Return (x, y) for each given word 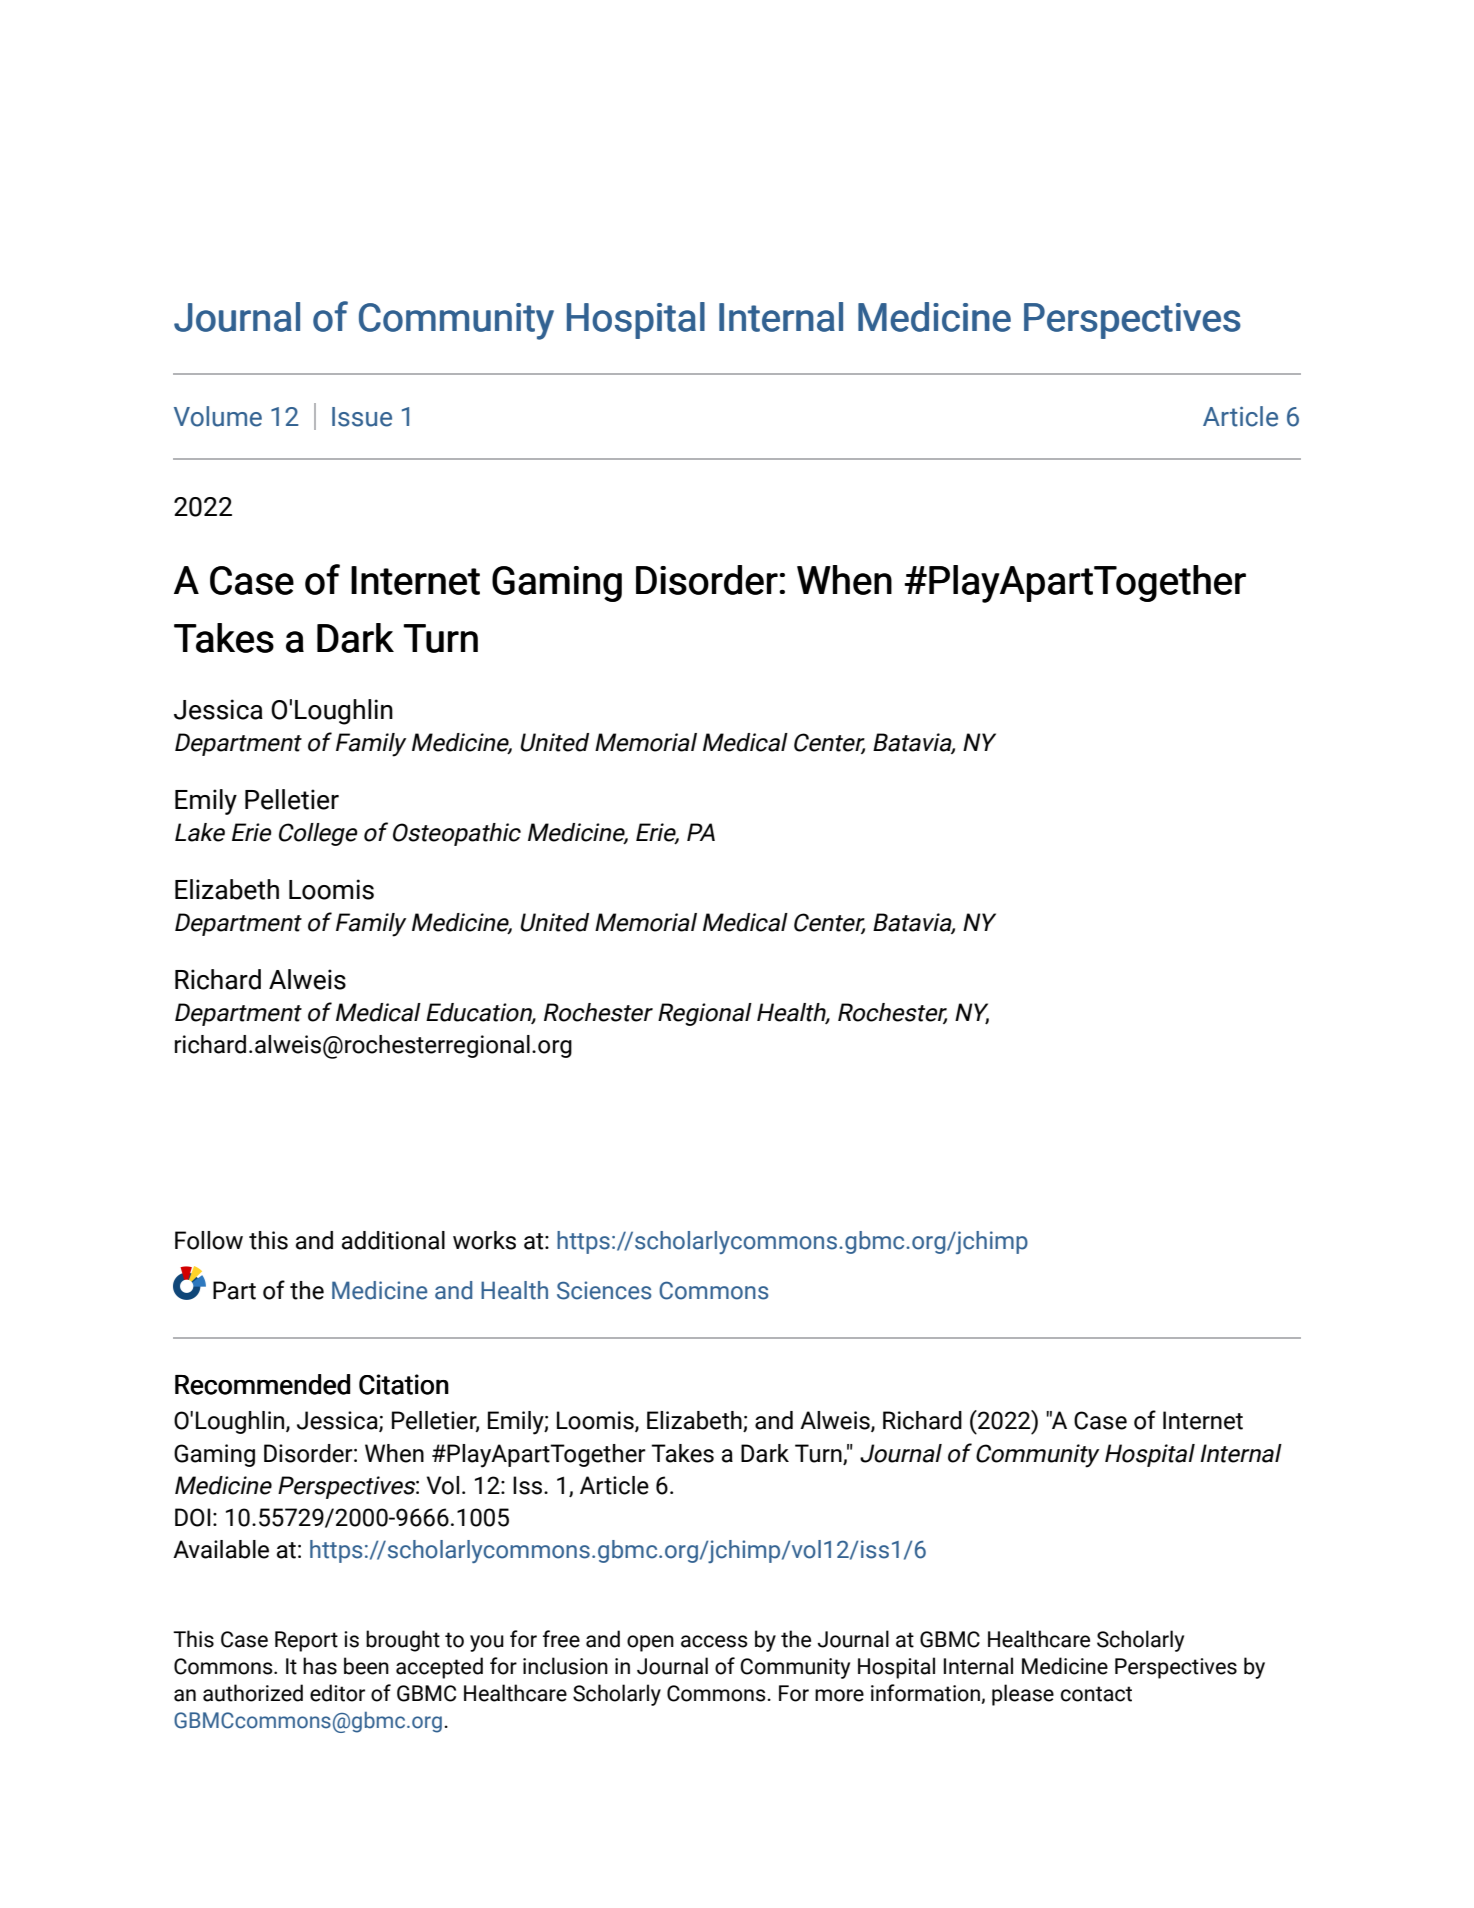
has (320, 1666)
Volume (218, 416)
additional (393, 1240)
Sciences (604, 1290)
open (650, 1643)
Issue (362, 417)
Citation (404, 1384)
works (484, 1240)
